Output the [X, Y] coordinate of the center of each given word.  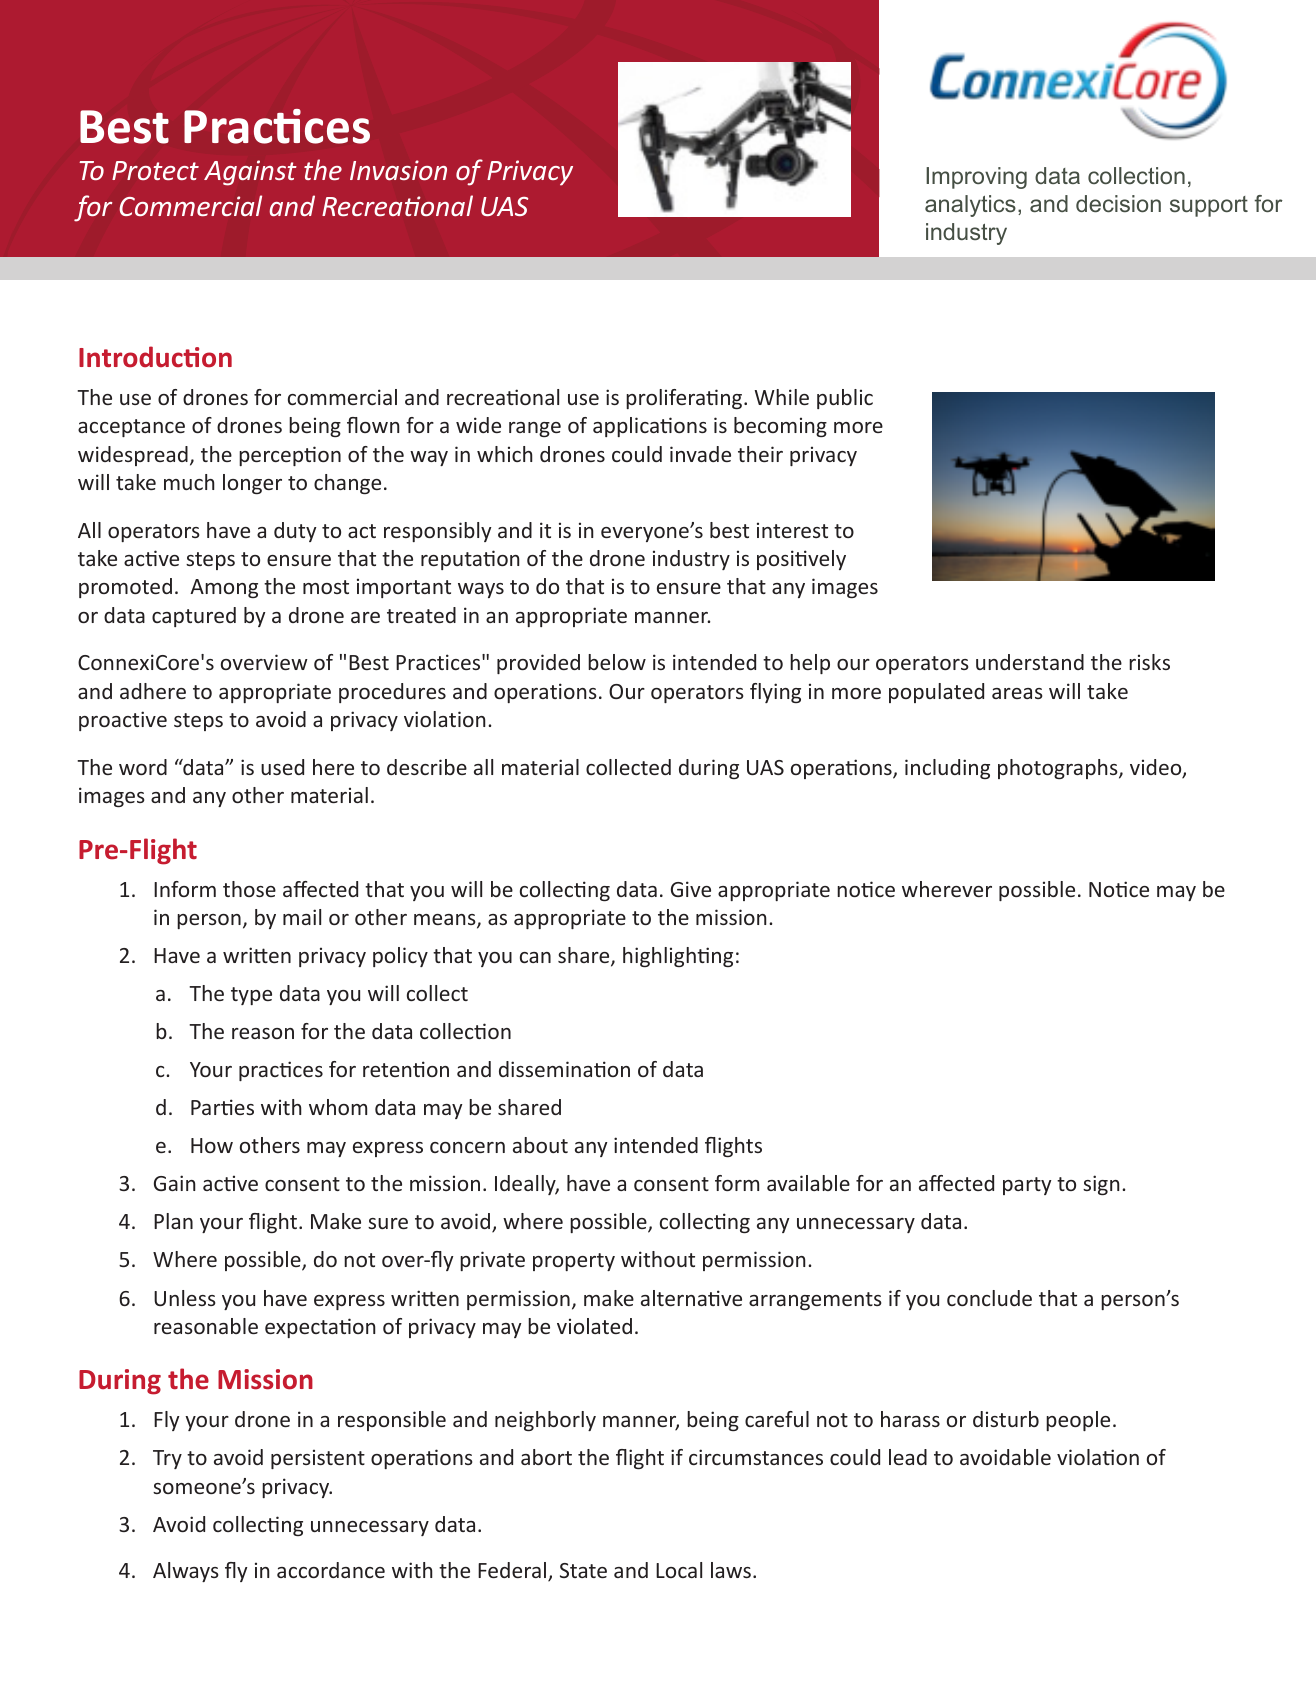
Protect [155, 170]
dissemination [564, 1069]
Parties [222, 1107]
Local [679, 1570]
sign [1101, 1185]
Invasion [398, 170]
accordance [331, 1570]
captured [194, 617]
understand [1030, 662]
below [617, 662]
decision [1118, 203]
